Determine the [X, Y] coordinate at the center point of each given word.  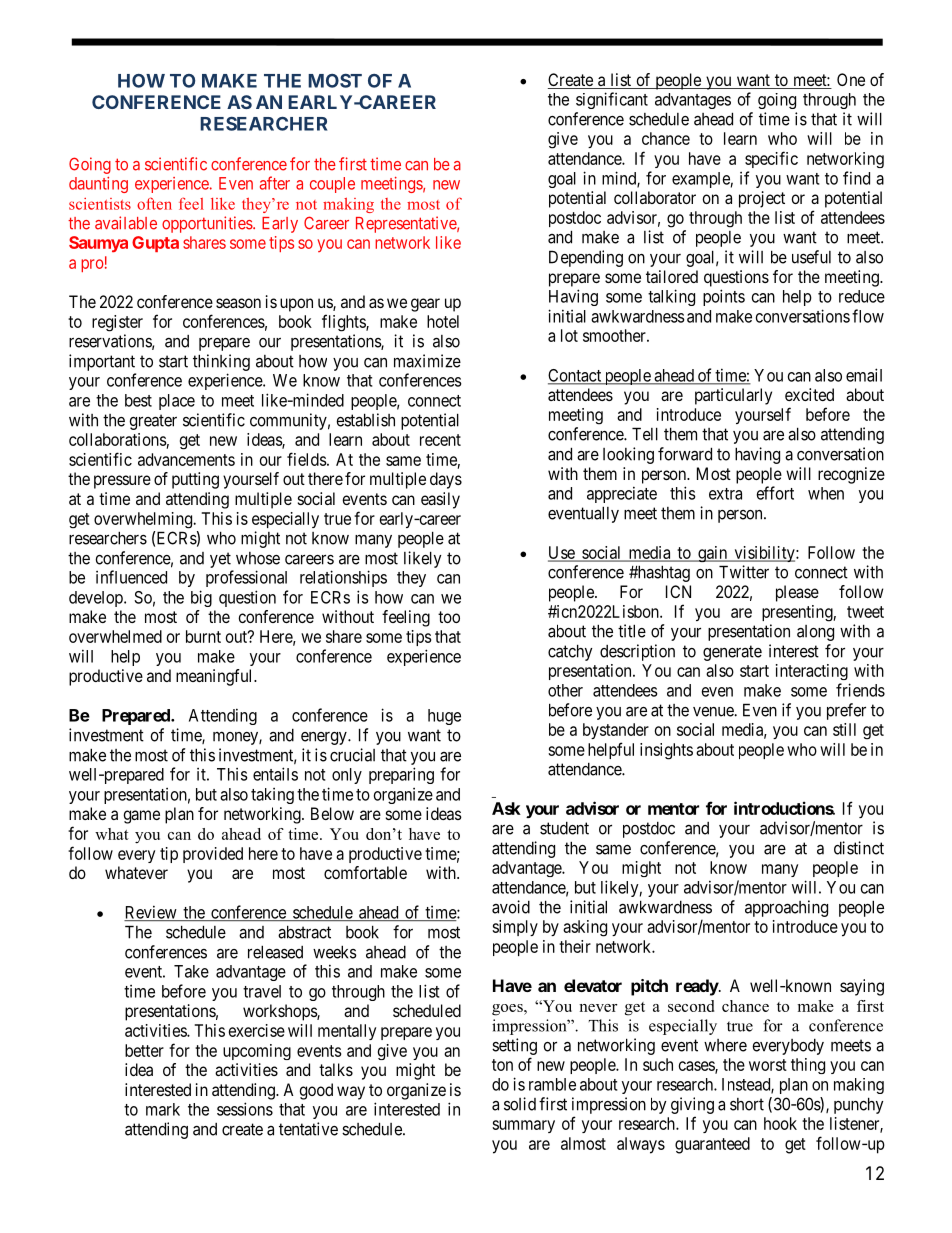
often [154, 203]
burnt [203, 636]
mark [163, 1109]
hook [780, 1123]
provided [213, 855]
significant [612, 100]
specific [771, 159]
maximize [427, 361]
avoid [511, 907]
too [449, 617]
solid [520, 1104]
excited [809, 394]
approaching [786, 908]
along [815, 633]
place [177, 402]
